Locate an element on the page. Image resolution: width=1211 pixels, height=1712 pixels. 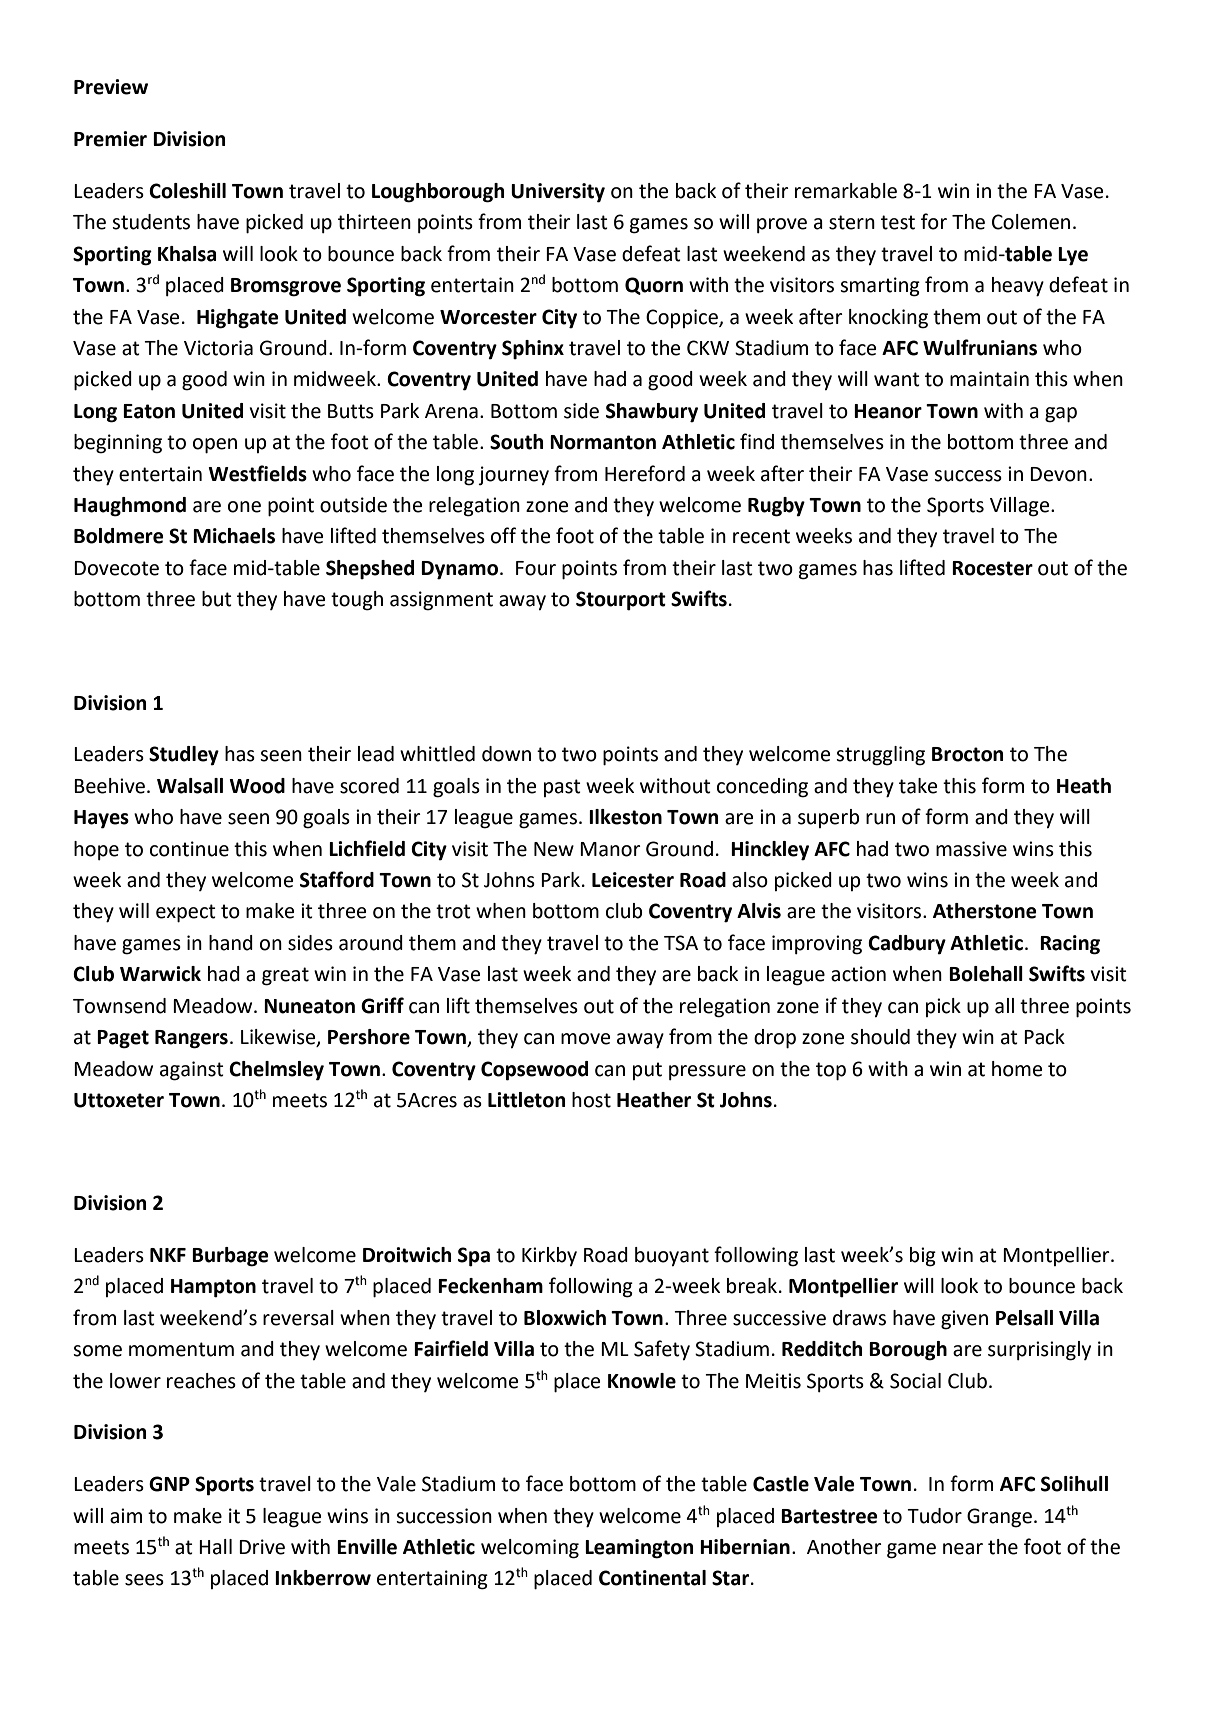
University is located at coordinates (558, 193).
